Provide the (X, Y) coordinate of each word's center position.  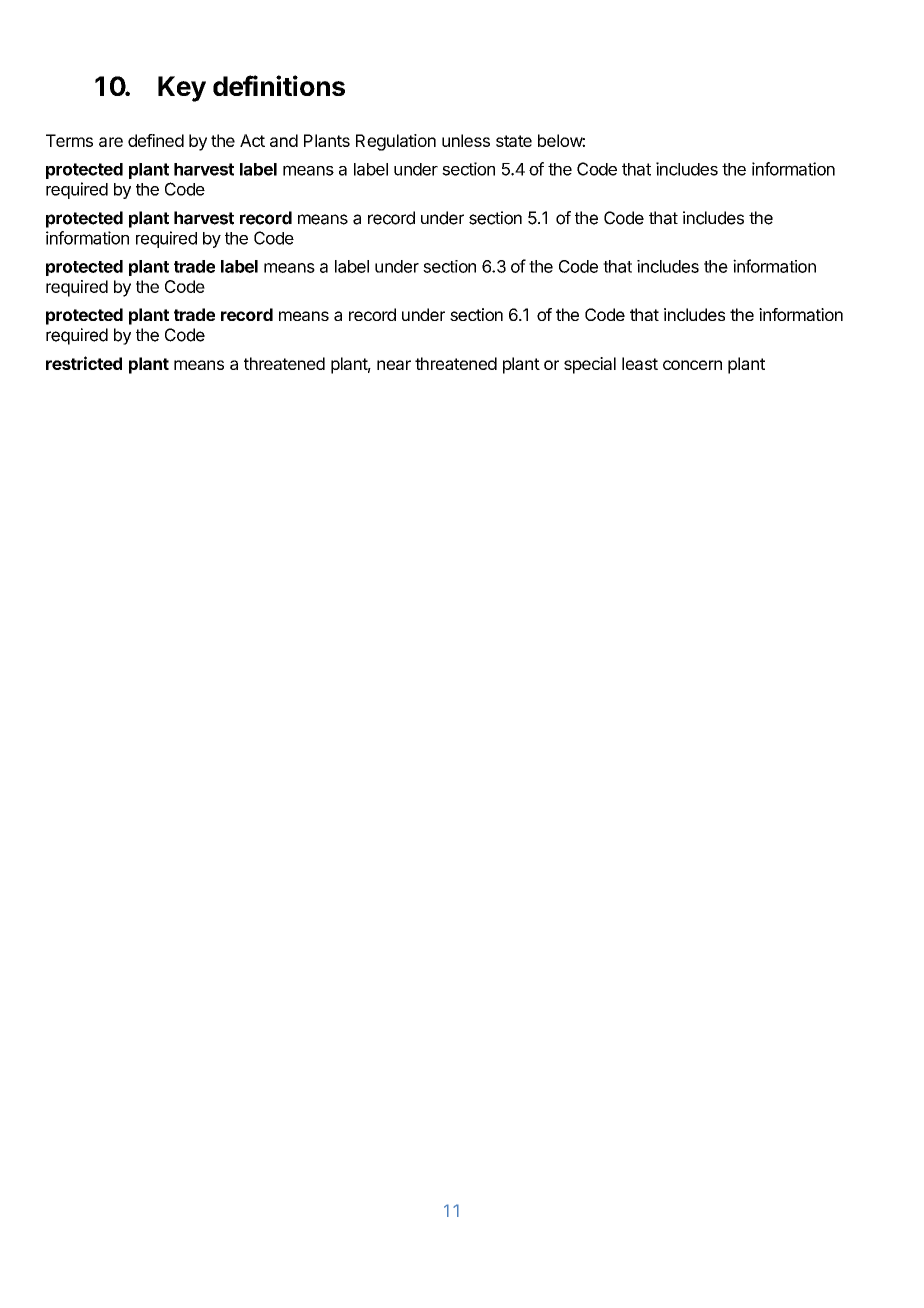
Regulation (396, 142)
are (111, 142)
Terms (69, 140)
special (590, 365)
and (284, 140)
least (640, 363)
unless (466, 140)
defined (156, 140)
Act (252, 140)
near (394, 365)
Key (182, 89)
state (514, 141)
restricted (84, 363)
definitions (279, 85)
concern (692, 365)
